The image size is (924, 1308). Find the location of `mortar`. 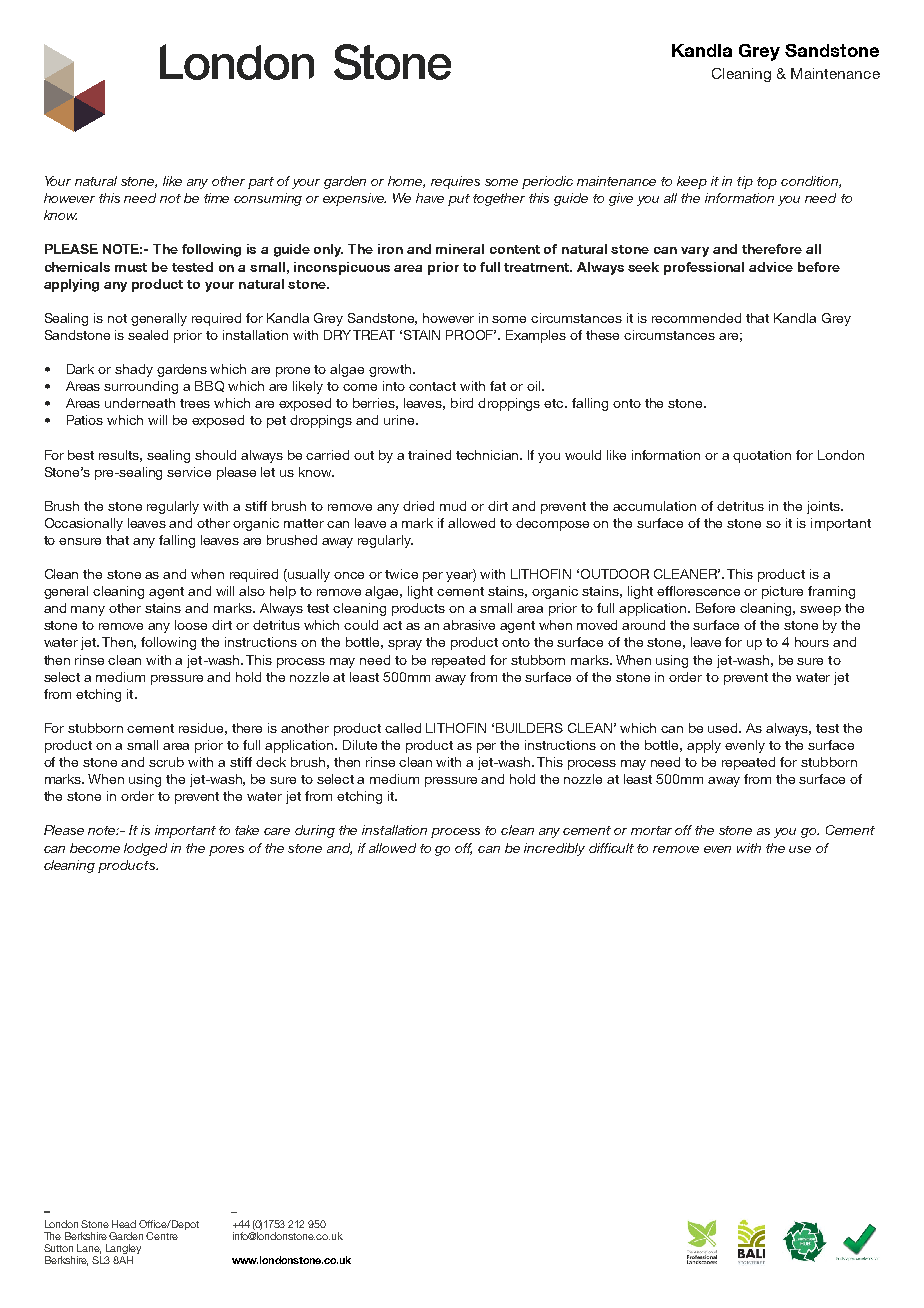

mortar is located at coordinates (651, 830).
